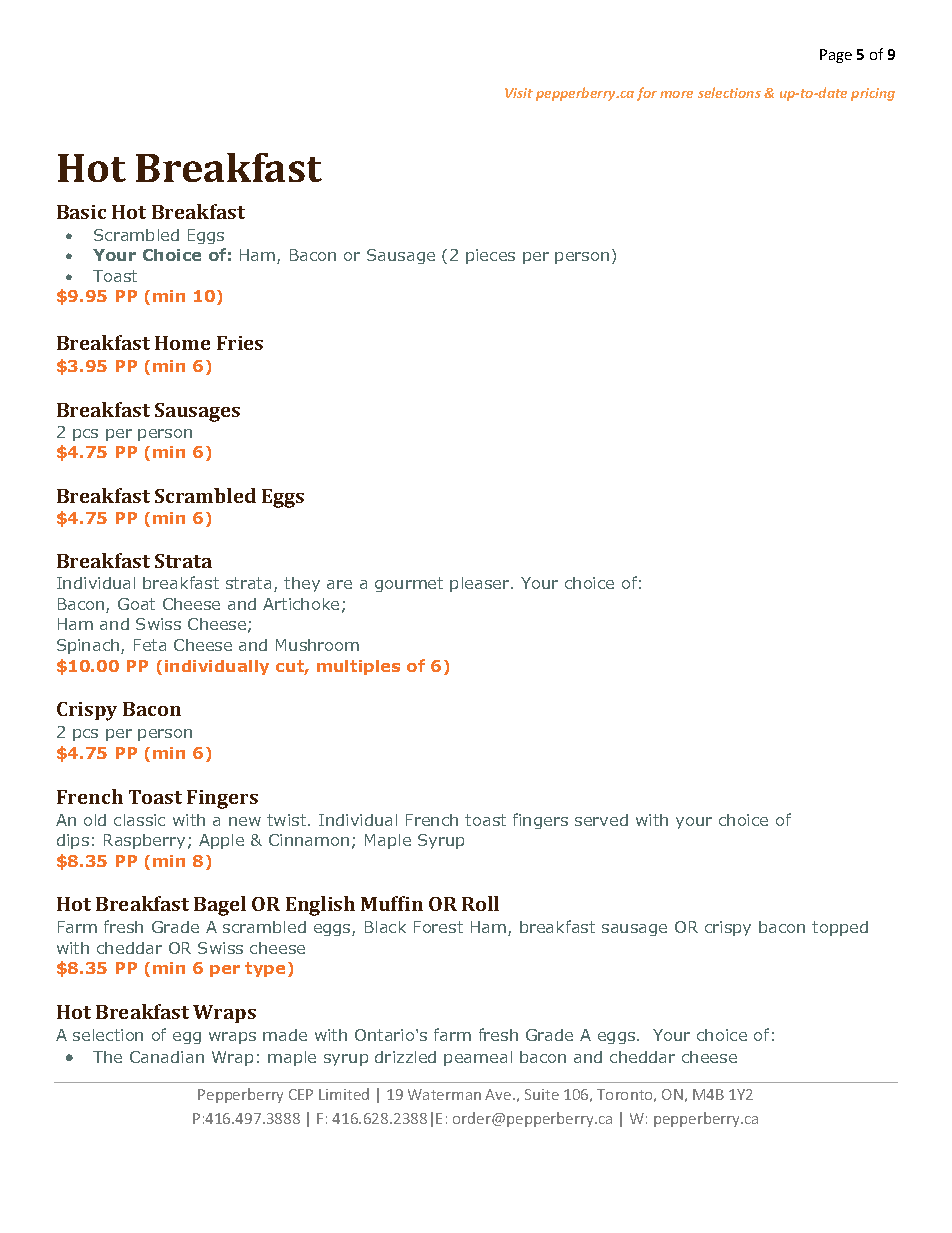 This screenshot has width=952, height=1233. Describe the element at coordinates (136, 604) in the screenshot. I see `Goat` at that location.
